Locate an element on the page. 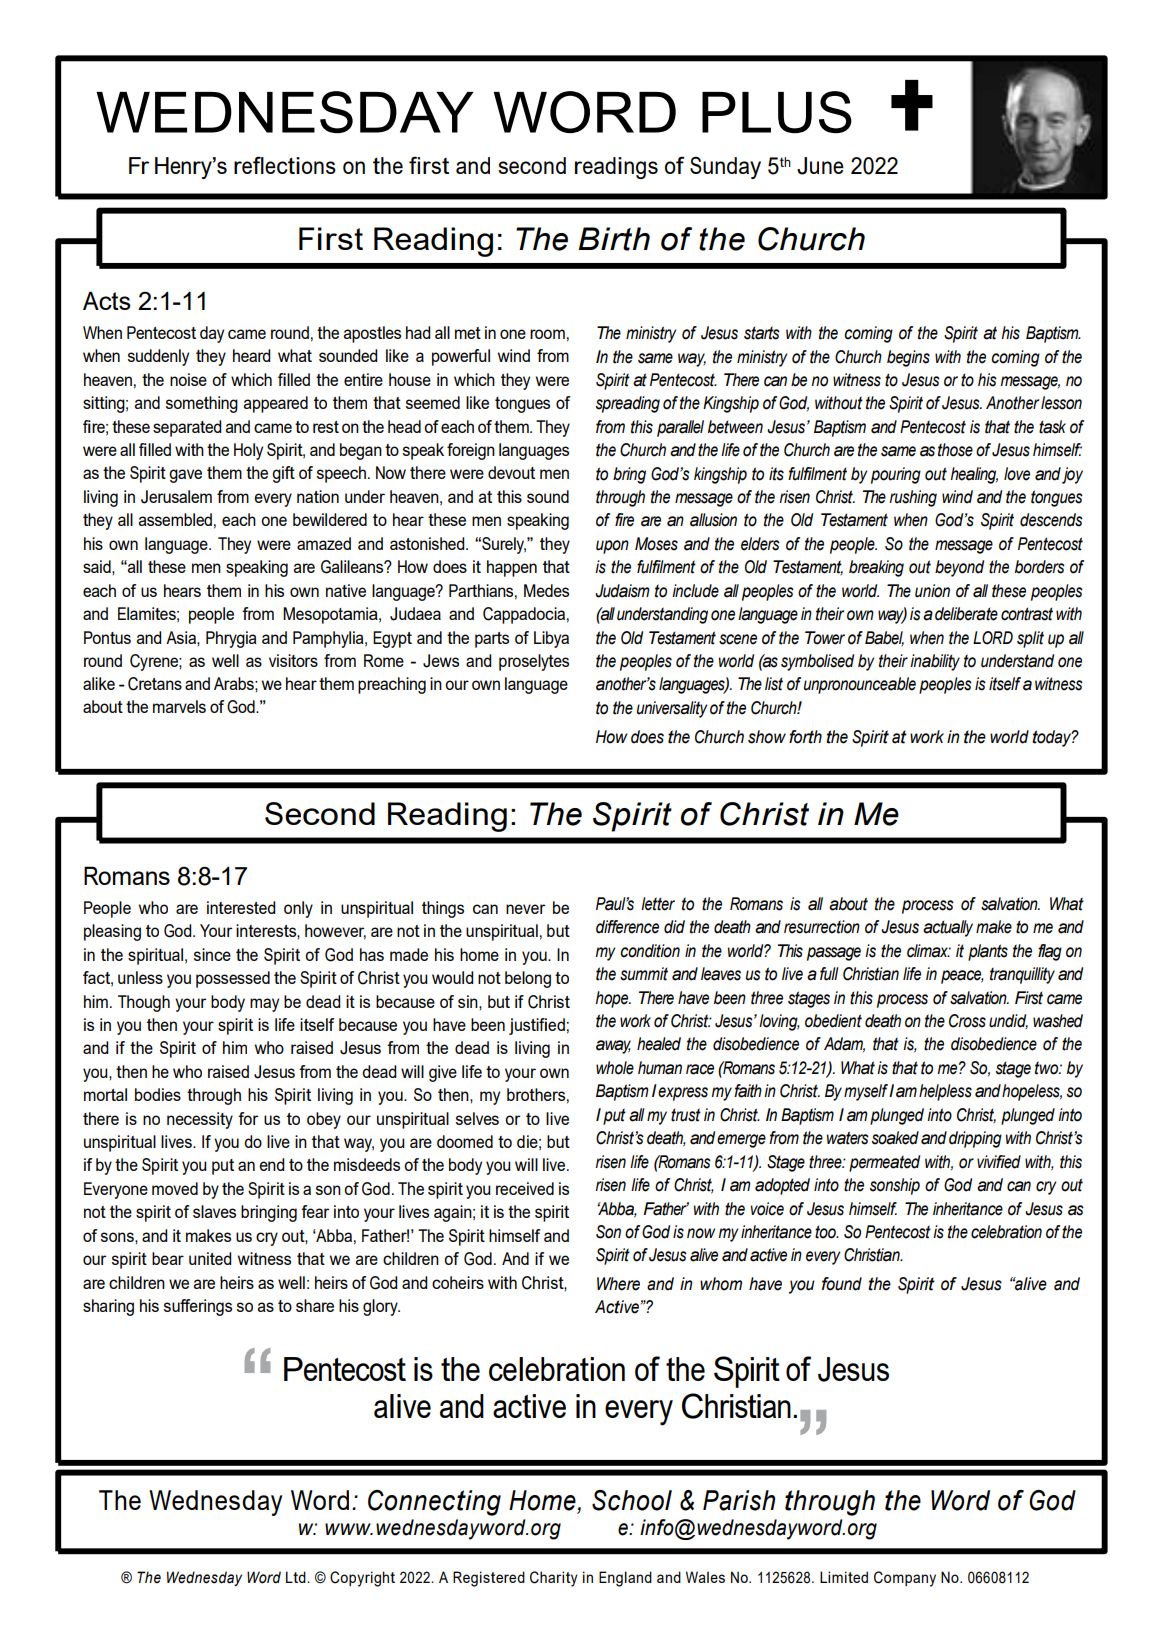  never is located at coordinates (525, 909).
